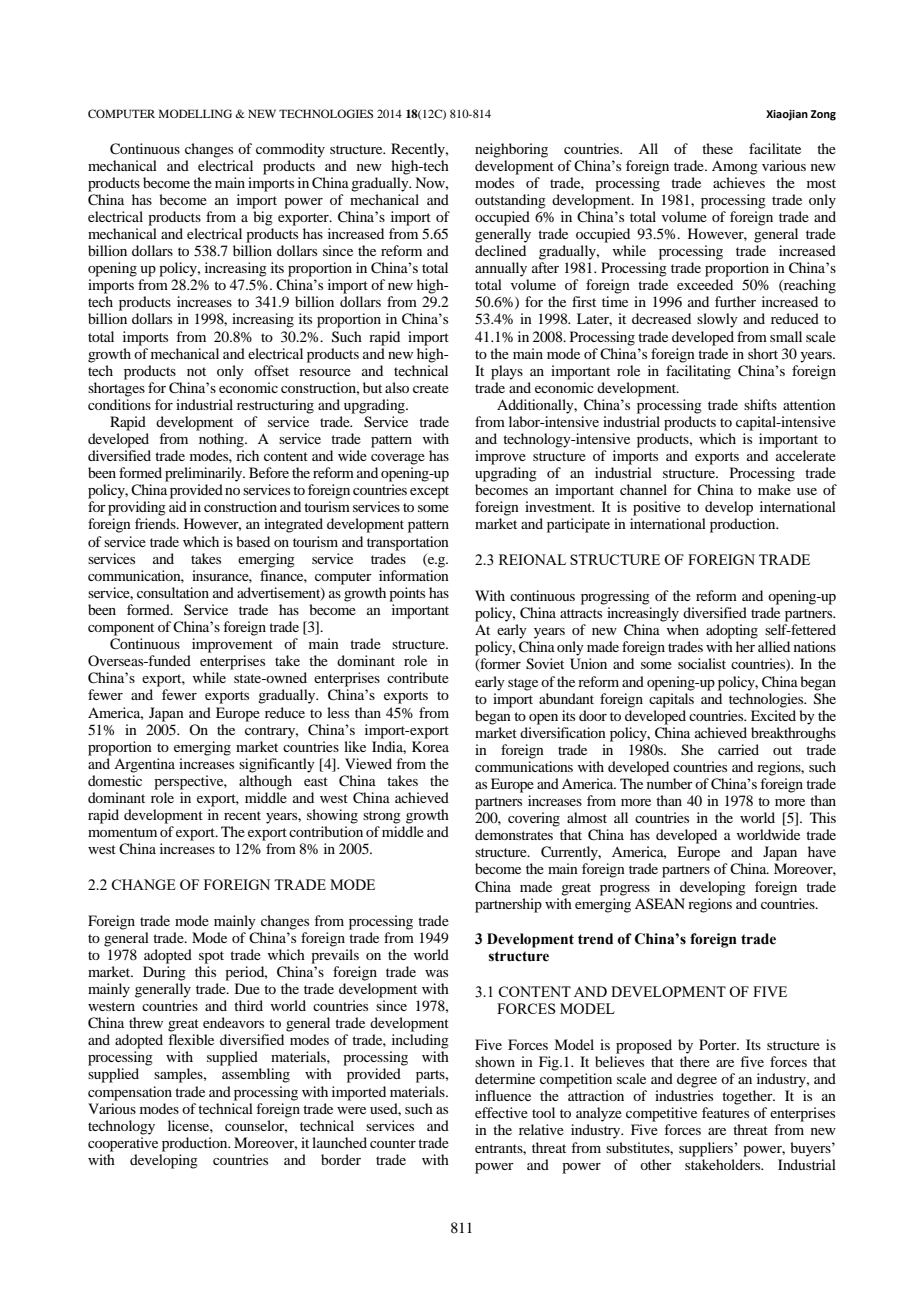  Describe the element at coordinates (717, 148) in the document. I see `these` at that location.
